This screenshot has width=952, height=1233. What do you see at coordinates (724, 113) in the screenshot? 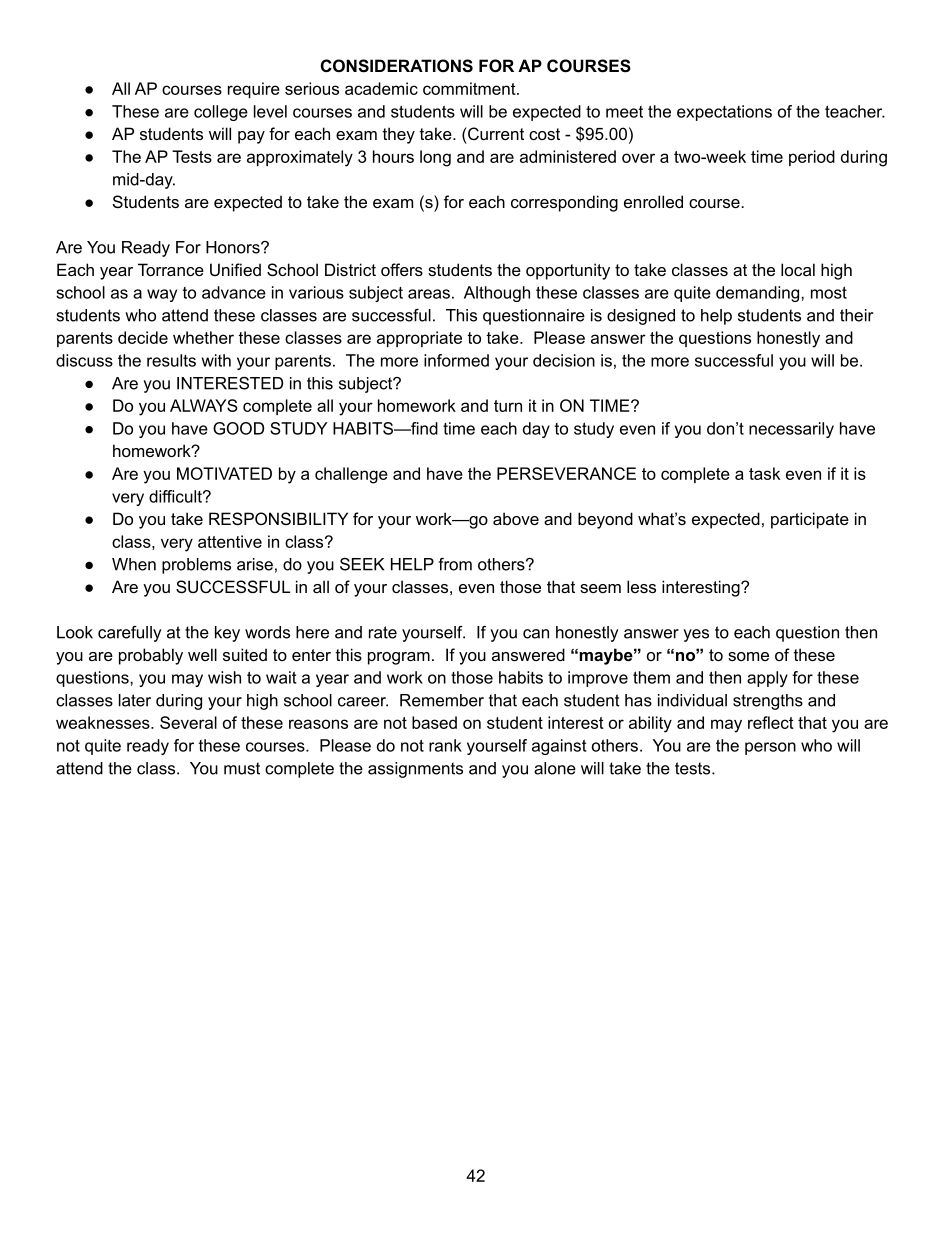
I see `expectations` at bounding box center [724, 113].
